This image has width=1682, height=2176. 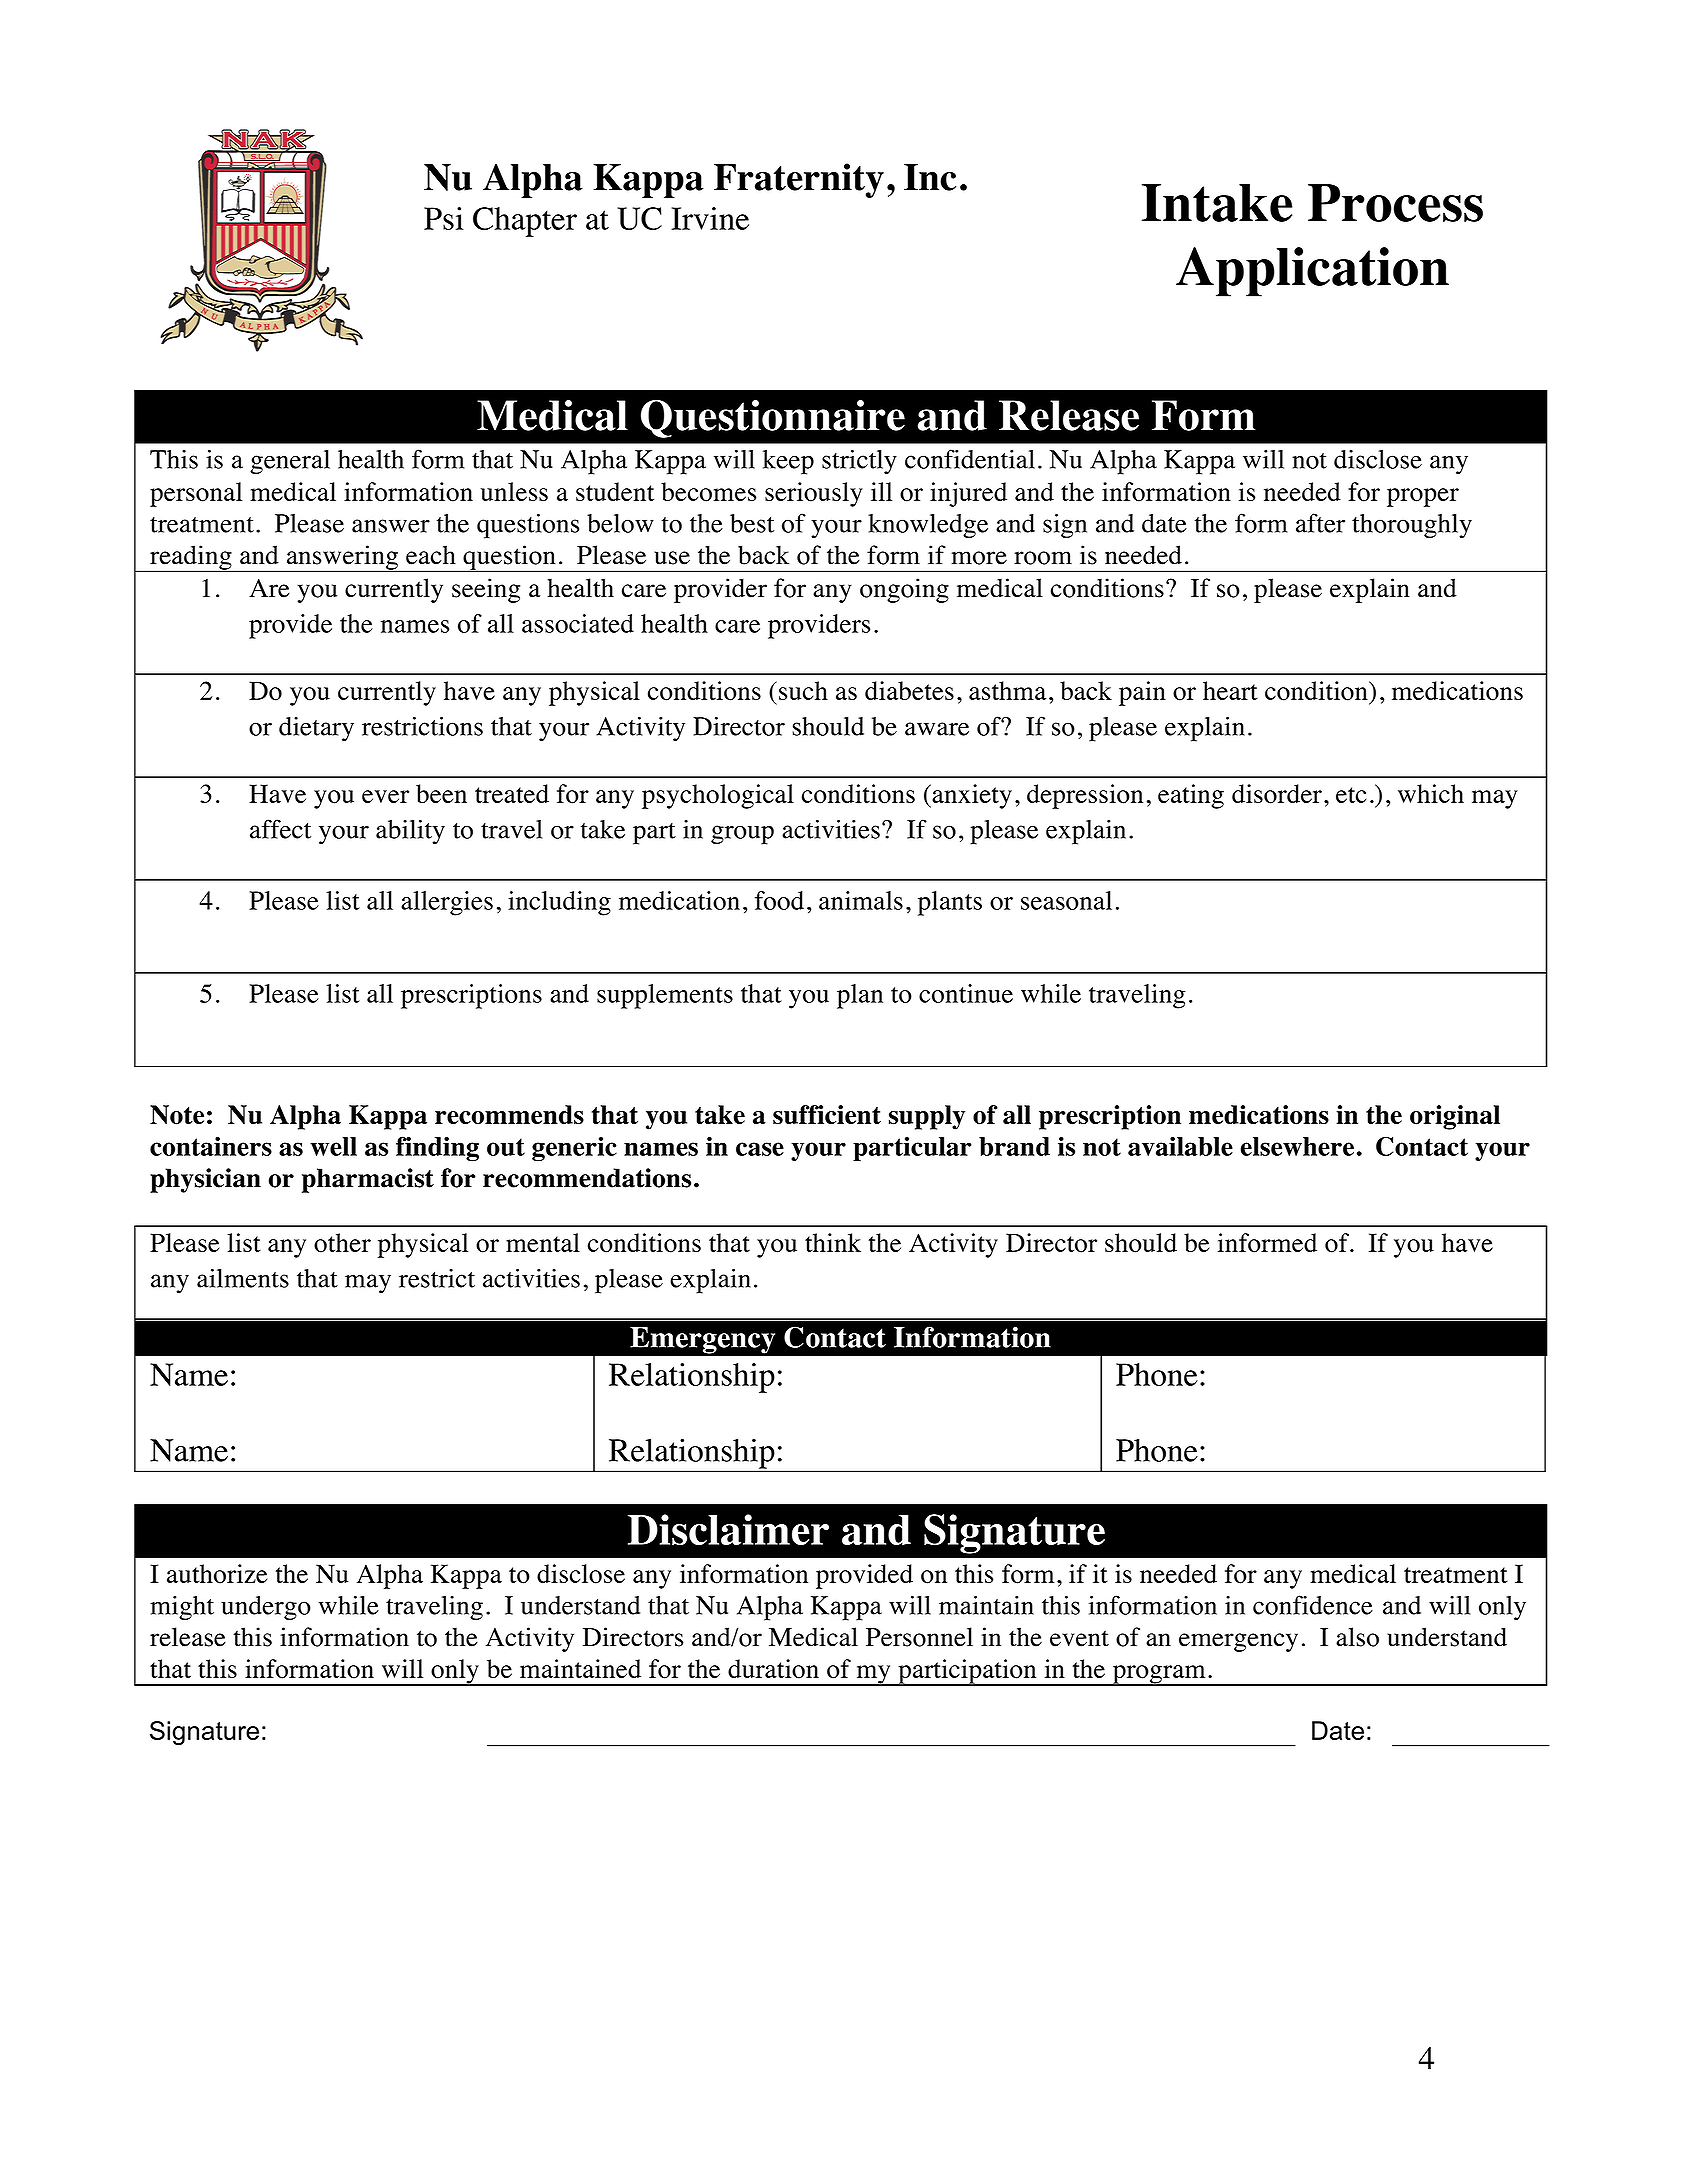 I want to click on Psi, so click(x=444, y=218).
